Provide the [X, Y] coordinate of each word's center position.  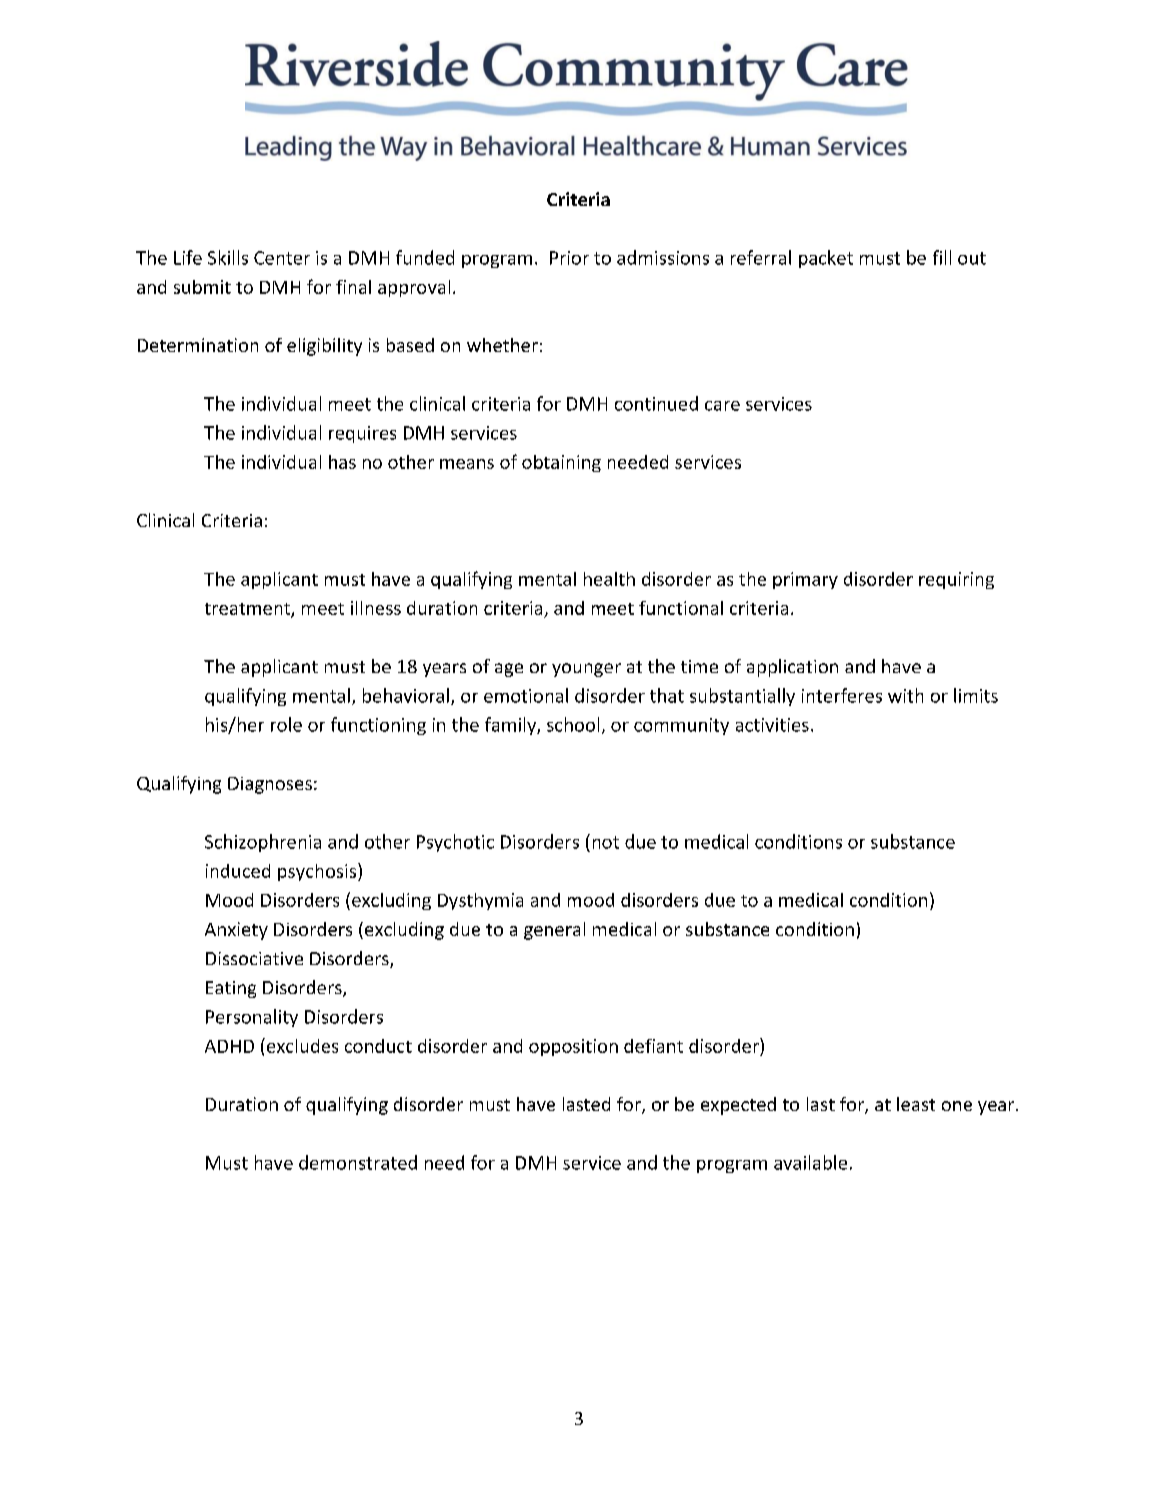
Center [282, 258]
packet [826, 259]
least [916, 1104]
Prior [569, 258]
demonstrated [358, 1162]
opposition [573, 1047]
